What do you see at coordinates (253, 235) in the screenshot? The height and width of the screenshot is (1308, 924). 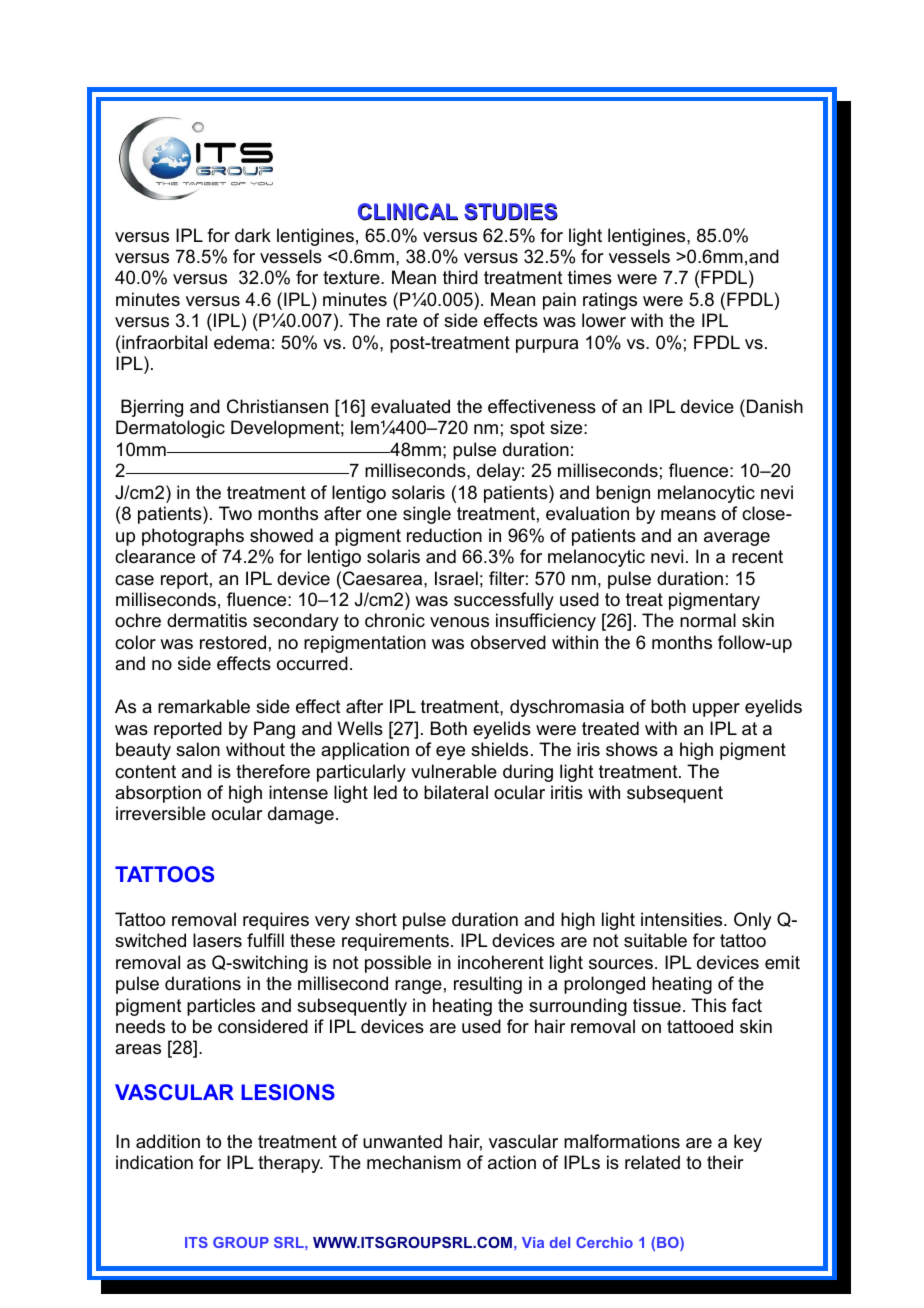 I see `dark` at bounding box center [253, 235].
